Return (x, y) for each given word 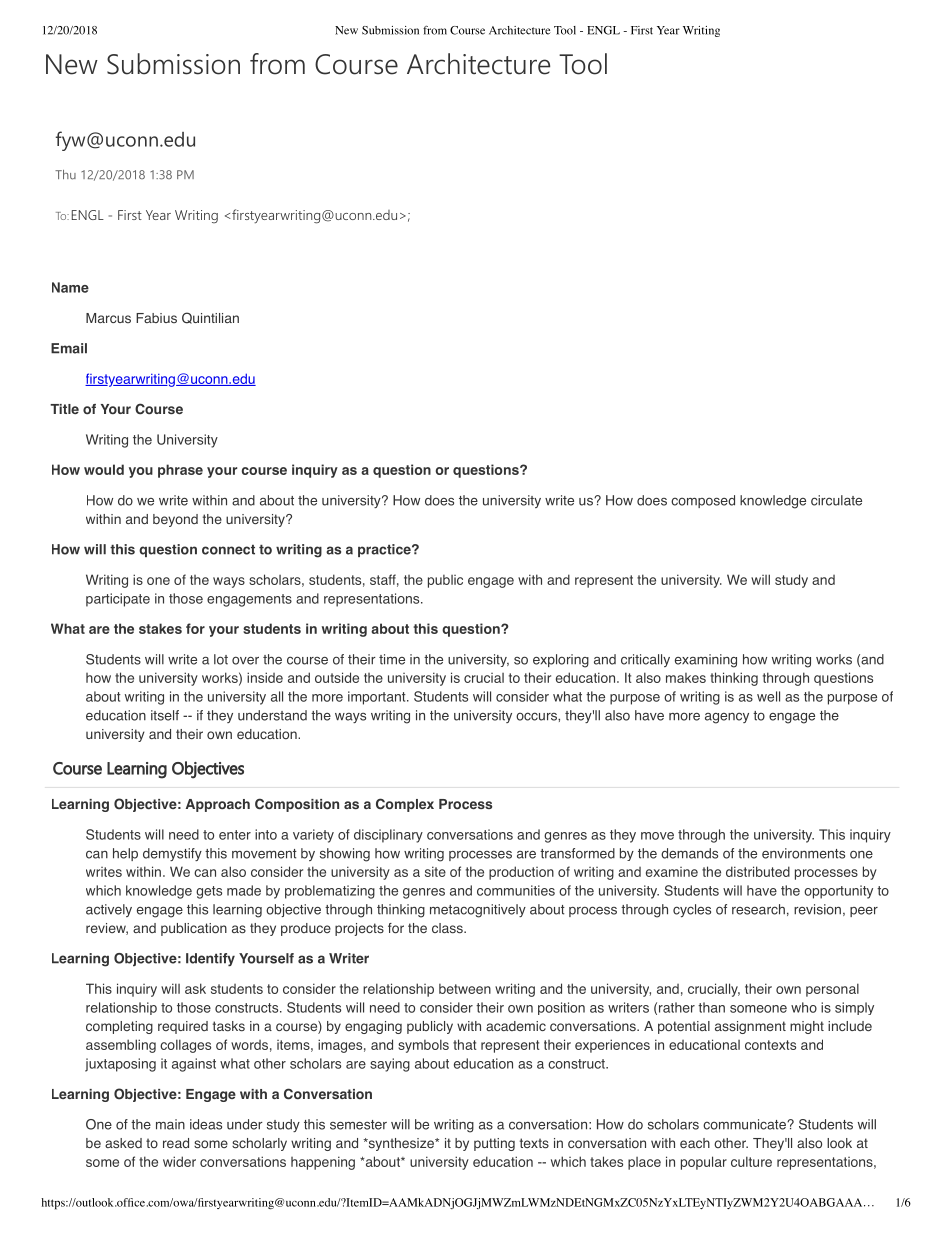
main (170, 1124)
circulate (836, 500)
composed (703, 501)
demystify (172, 854)
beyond (175, 520)
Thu (65, 175)
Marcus (108, 318)
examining (706, 661)
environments (803, 853)
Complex (405, 805)
